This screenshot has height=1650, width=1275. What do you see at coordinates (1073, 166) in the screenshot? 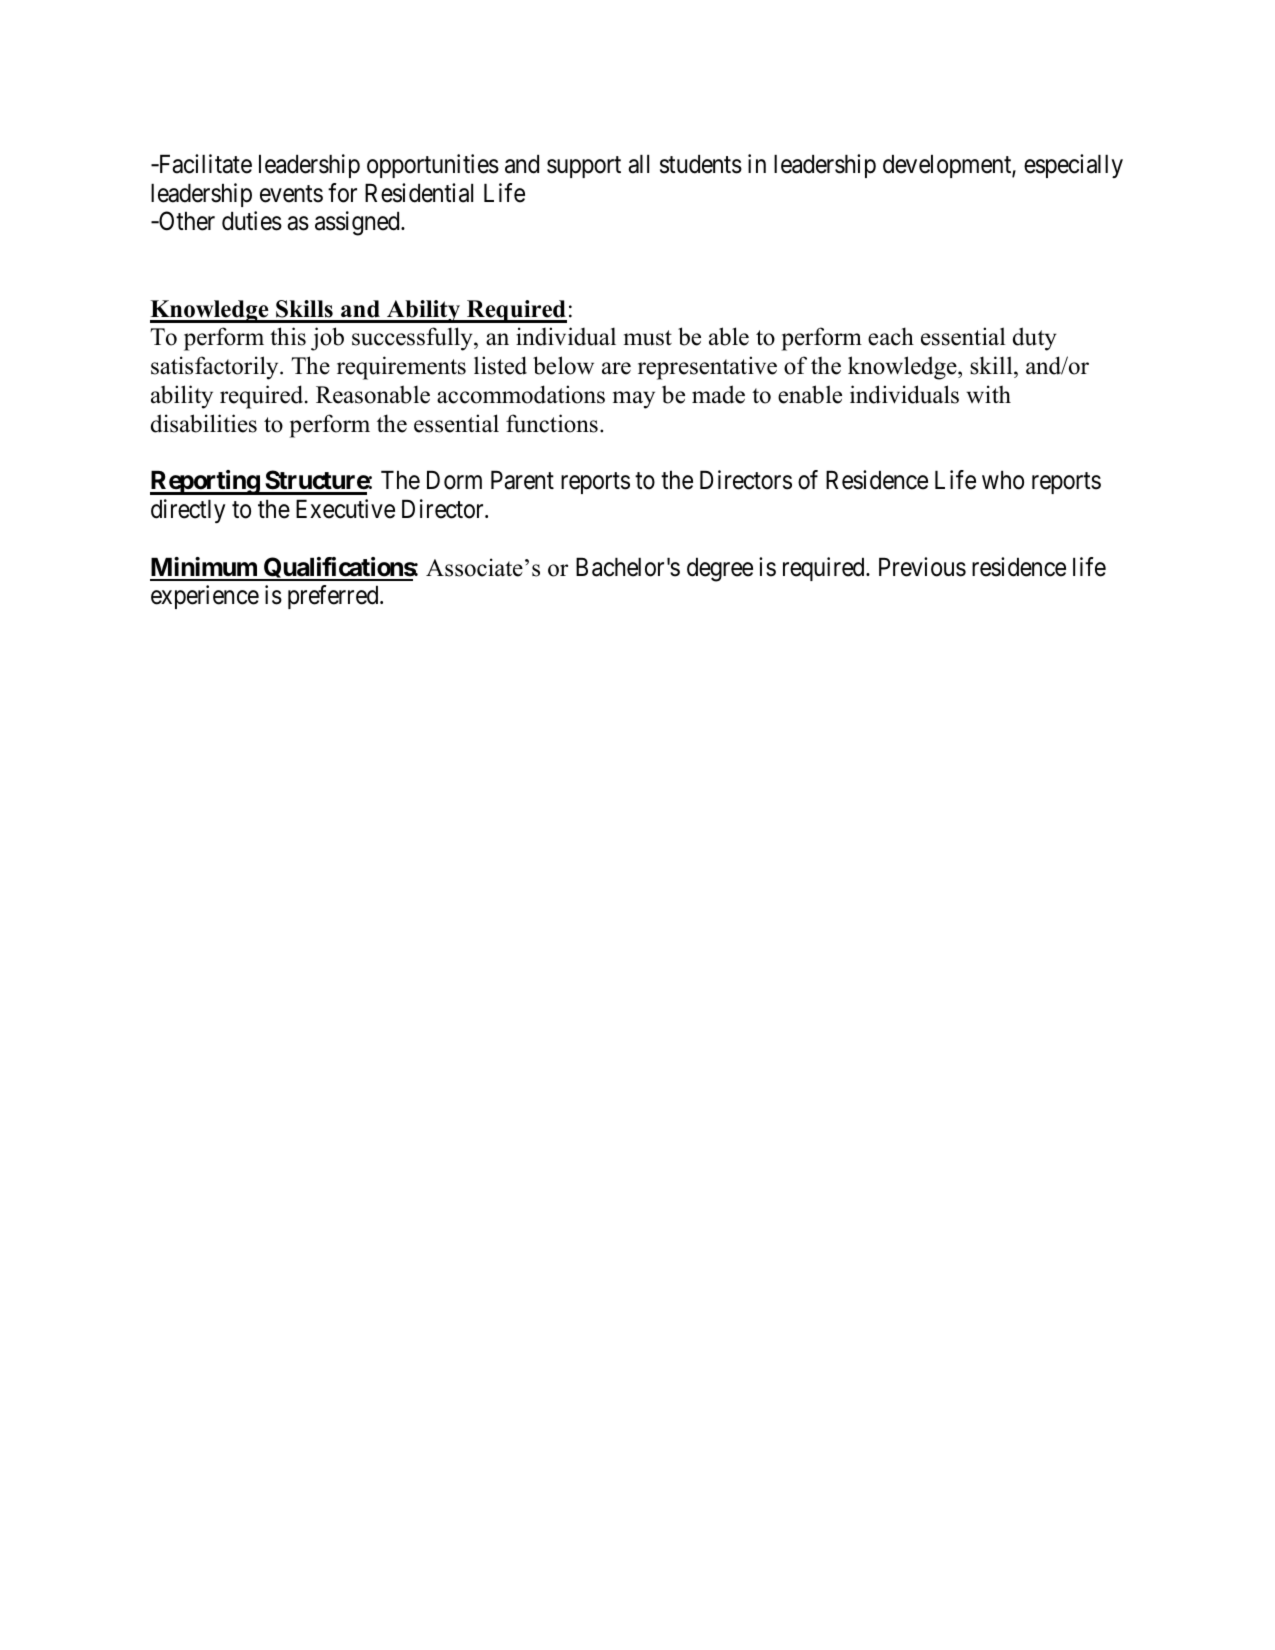
I see `especially` at bounding box center [1073, 166].
